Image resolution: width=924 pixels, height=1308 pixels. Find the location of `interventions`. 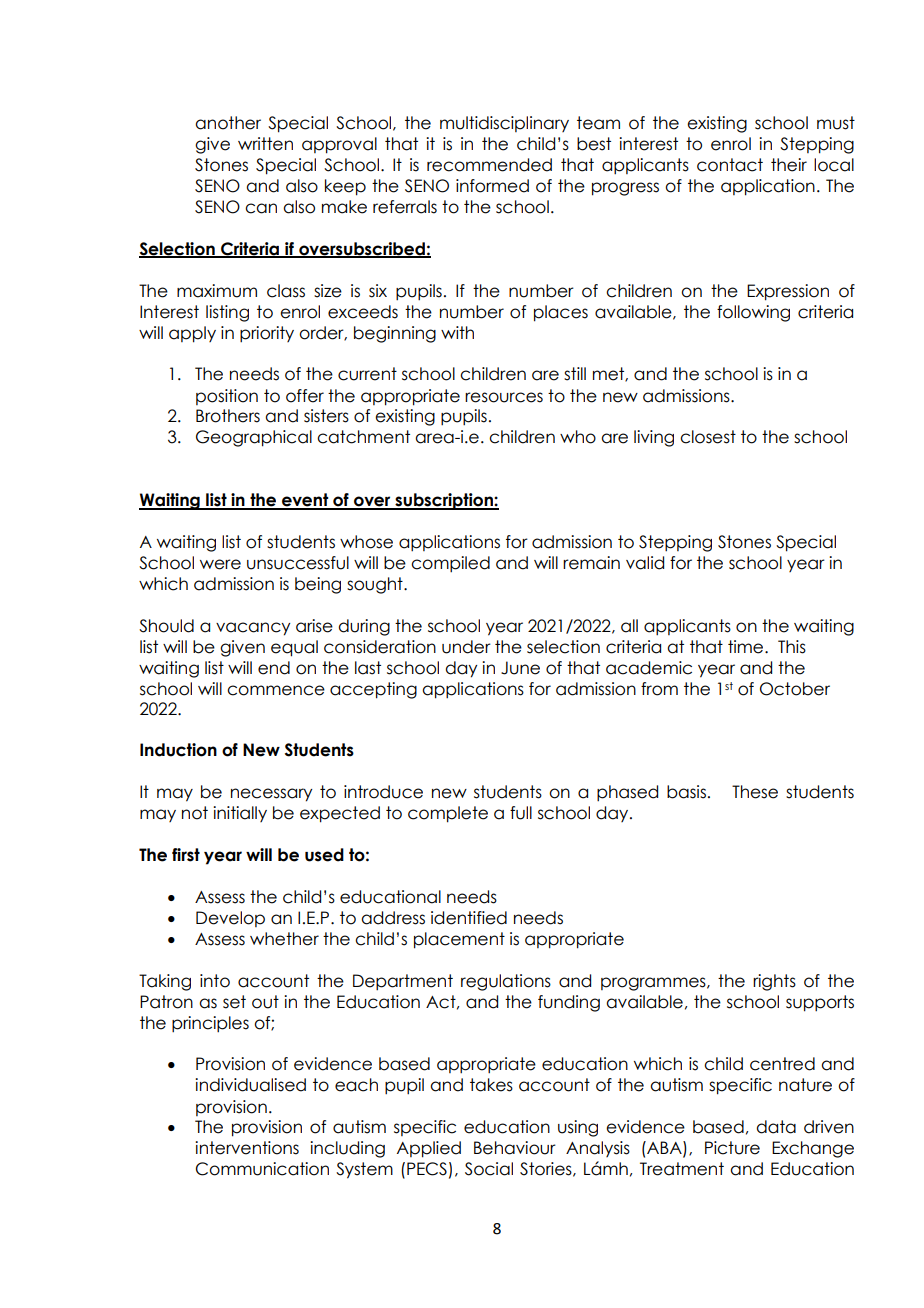

interventions is located at coordinates (247, 1148).
